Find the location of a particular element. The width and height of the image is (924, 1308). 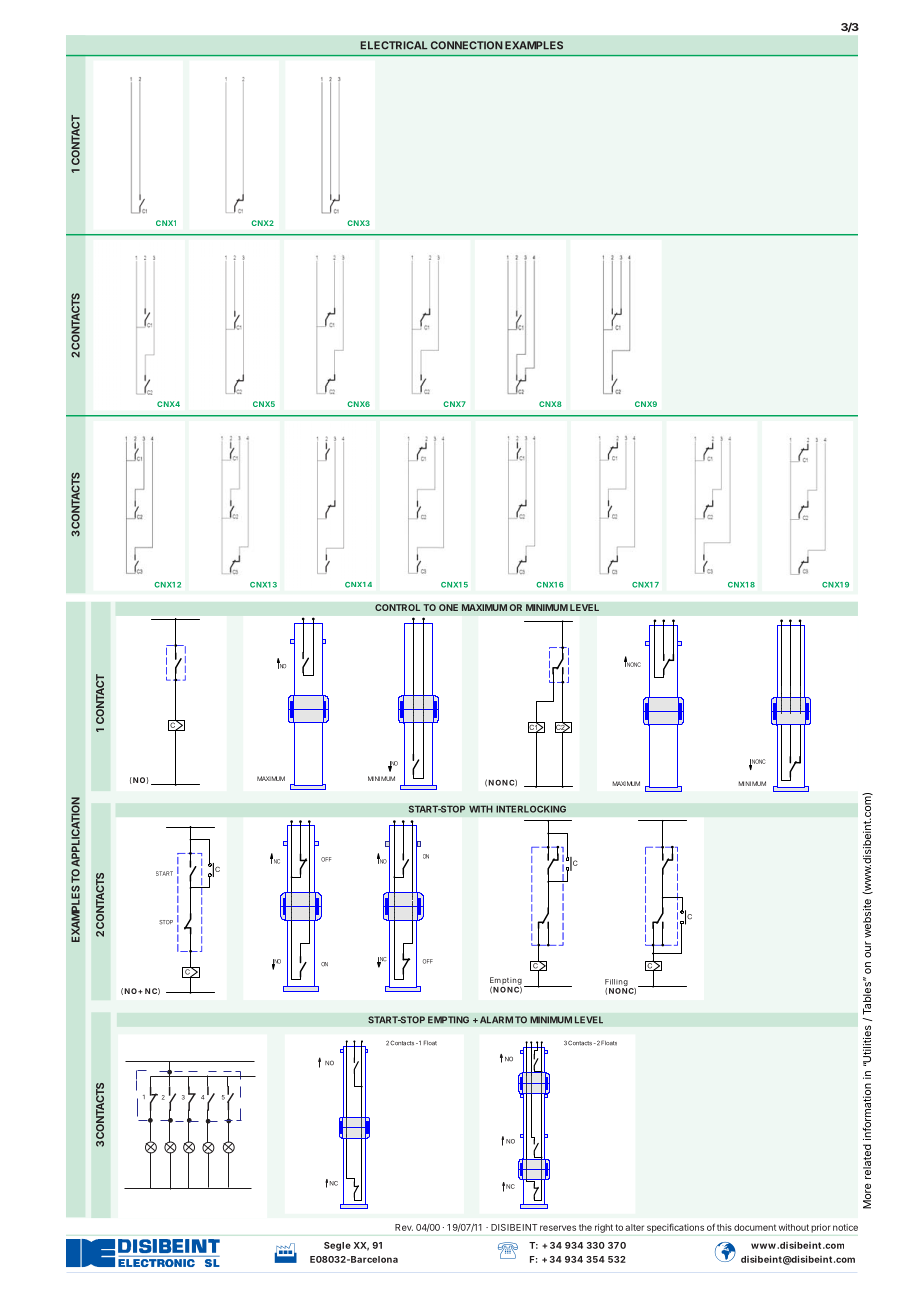

document is located at coordinates (755, 1227).
